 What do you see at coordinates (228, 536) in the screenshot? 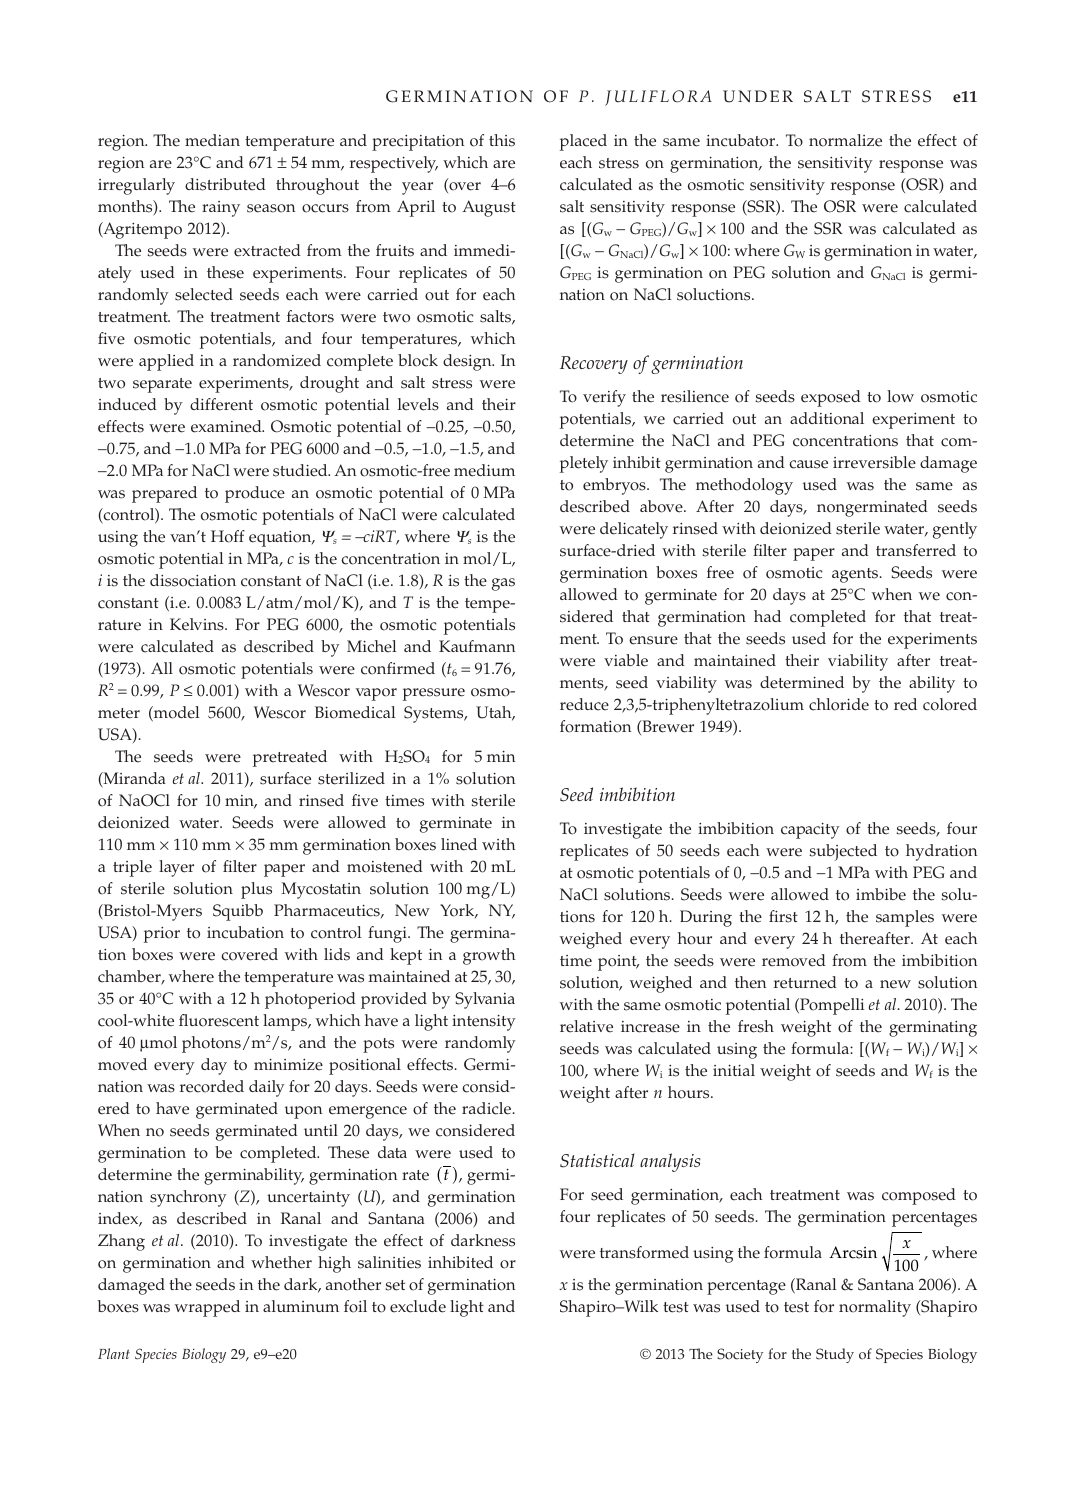
I see `Hoff` at bounding box center [228, 536].
